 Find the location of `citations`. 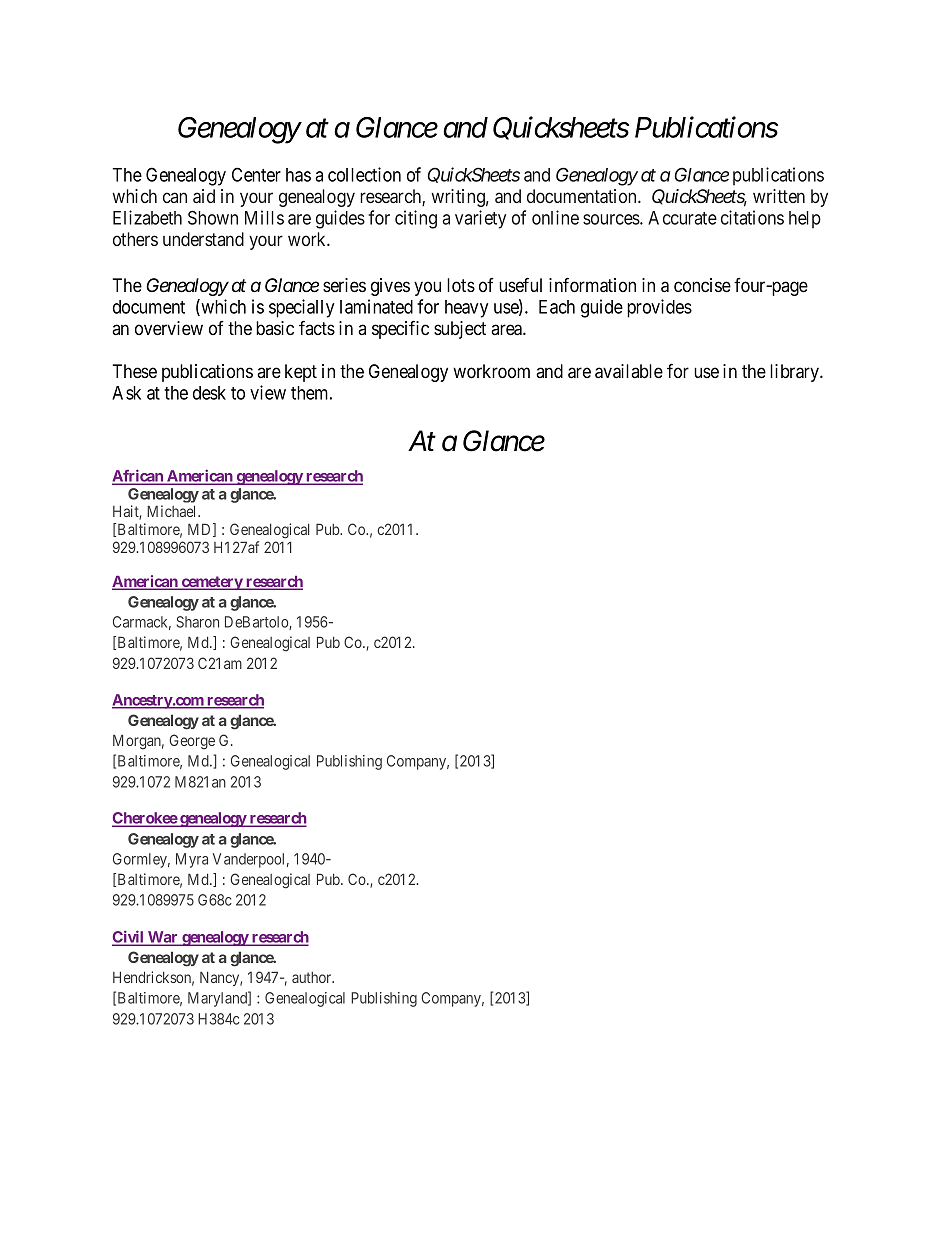

citations is located at coordinates (752, 217).
